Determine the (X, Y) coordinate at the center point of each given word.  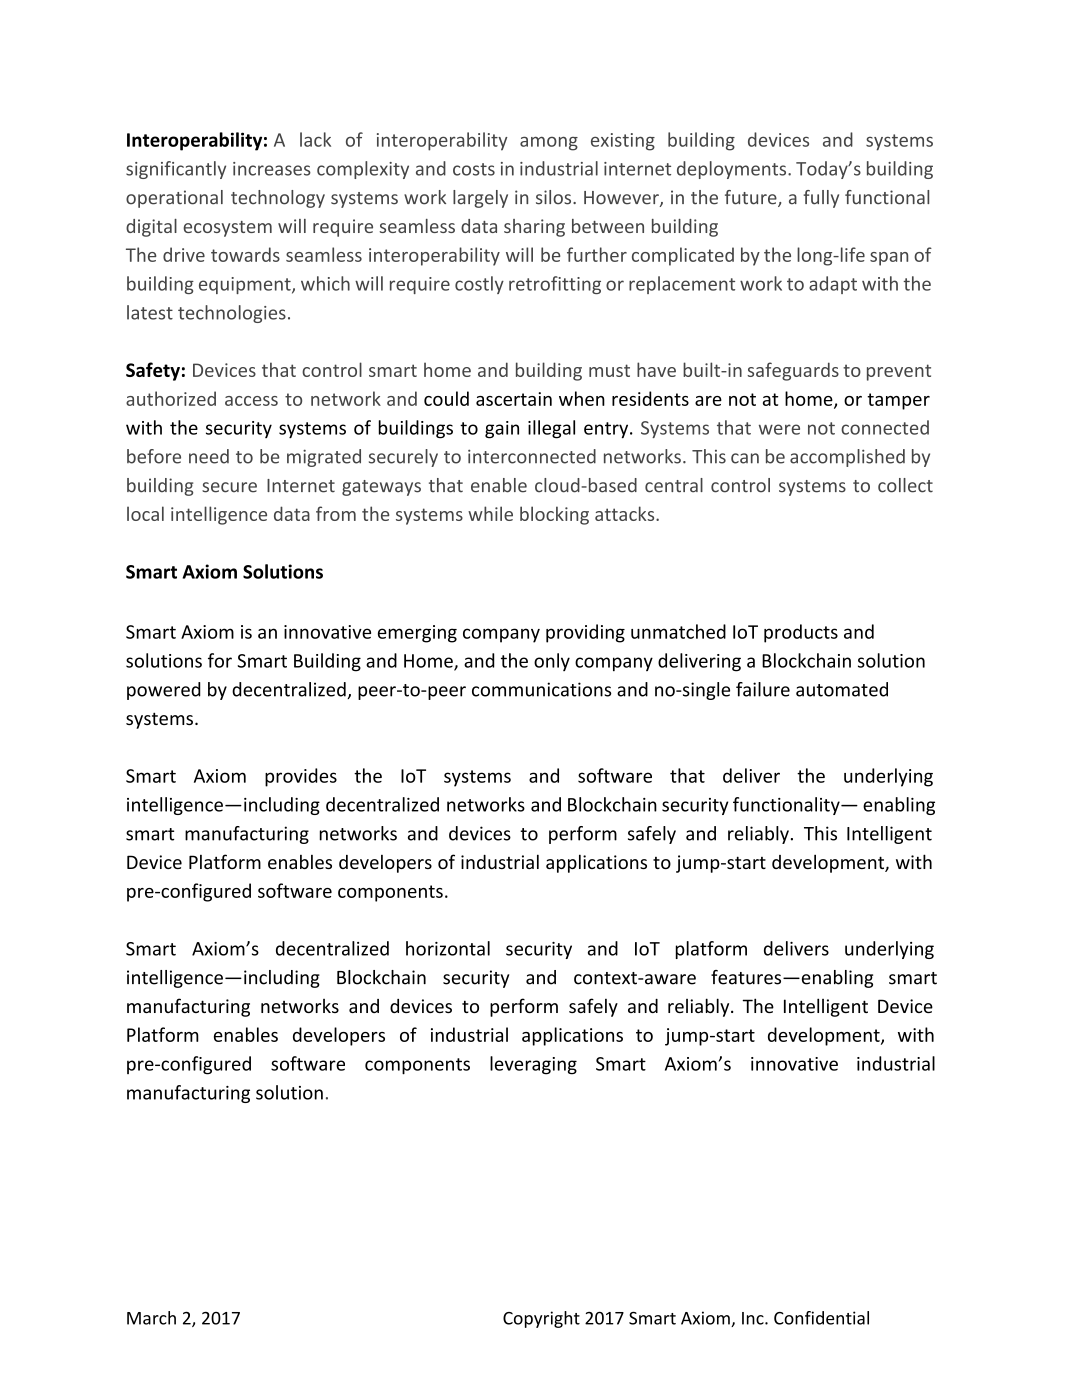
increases (272, 169)
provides (301, 777)
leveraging (533, 1065)
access (251, 401)
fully (821, 199)
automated (842, 689)
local (145, 513)
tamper (898, 401)
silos (555, 197)
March (151, 1318)
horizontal (448, 948)
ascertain (514, 399)
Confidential (821, 1318)
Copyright (541, 1319)
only (552, 662)
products (801, 633)
